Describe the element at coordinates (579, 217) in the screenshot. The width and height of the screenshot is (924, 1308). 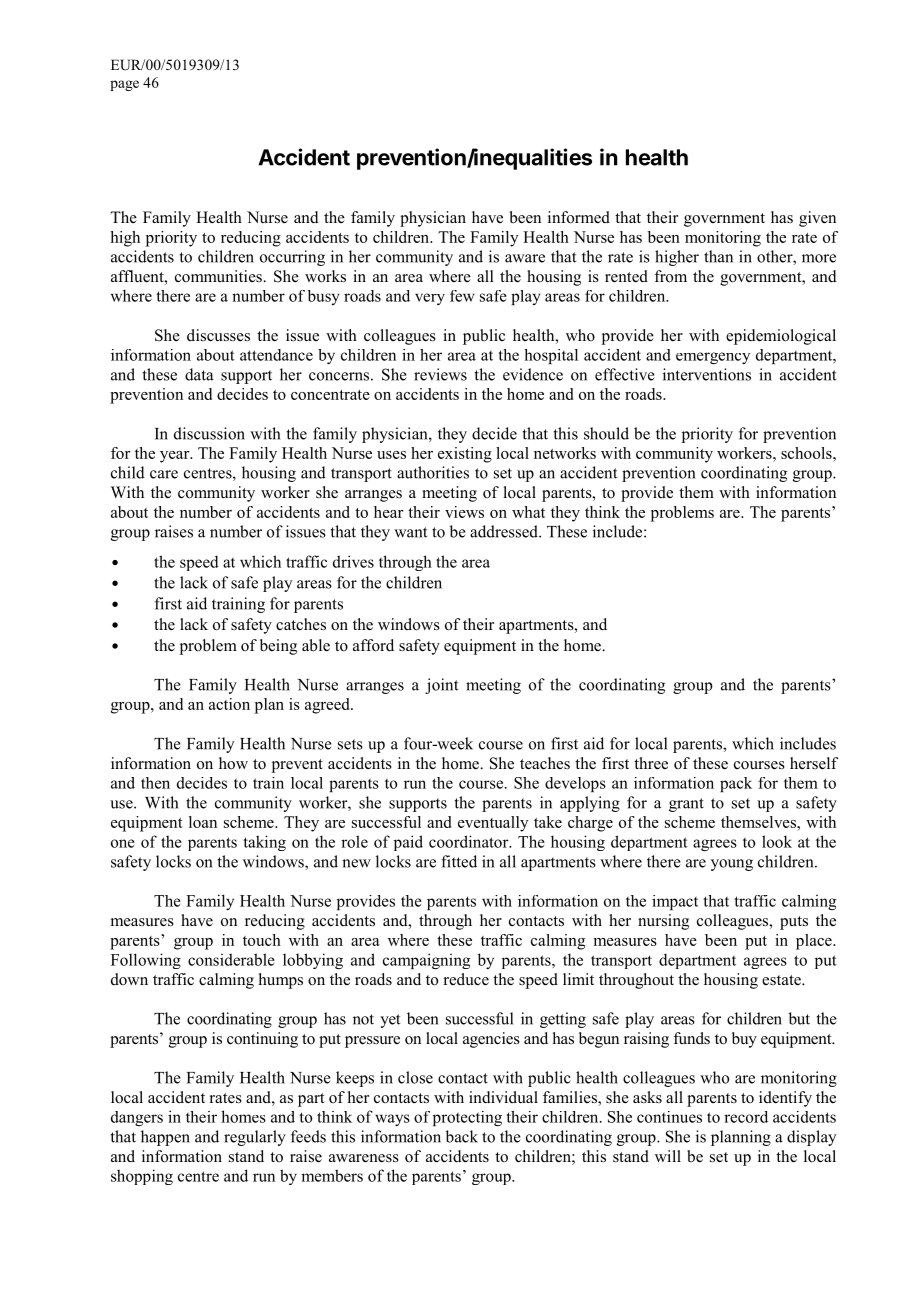
I see `informed` at that location.
